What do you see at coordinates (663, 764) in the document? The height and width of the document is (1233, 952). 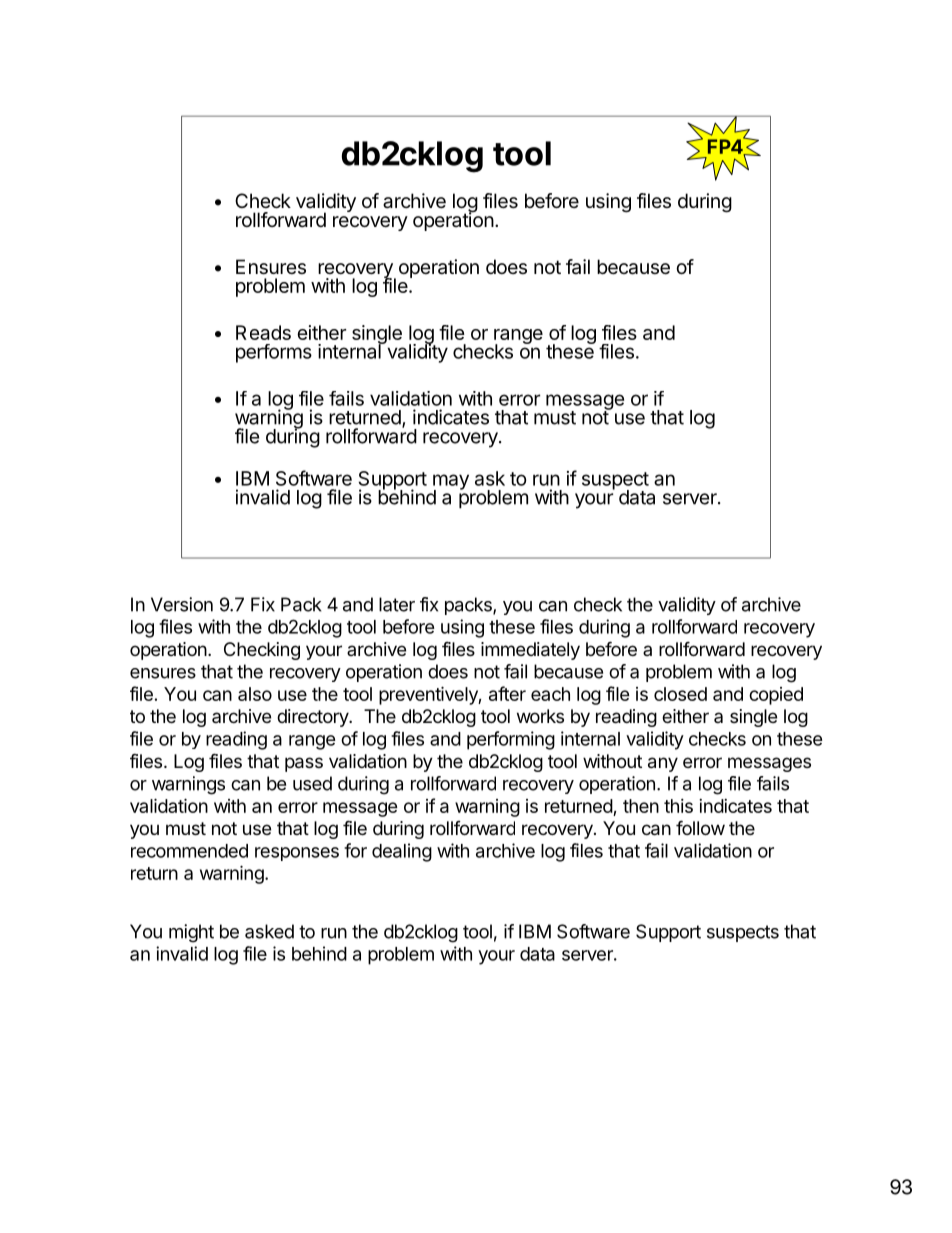 I see `any` at bounding box center [663, 764].
